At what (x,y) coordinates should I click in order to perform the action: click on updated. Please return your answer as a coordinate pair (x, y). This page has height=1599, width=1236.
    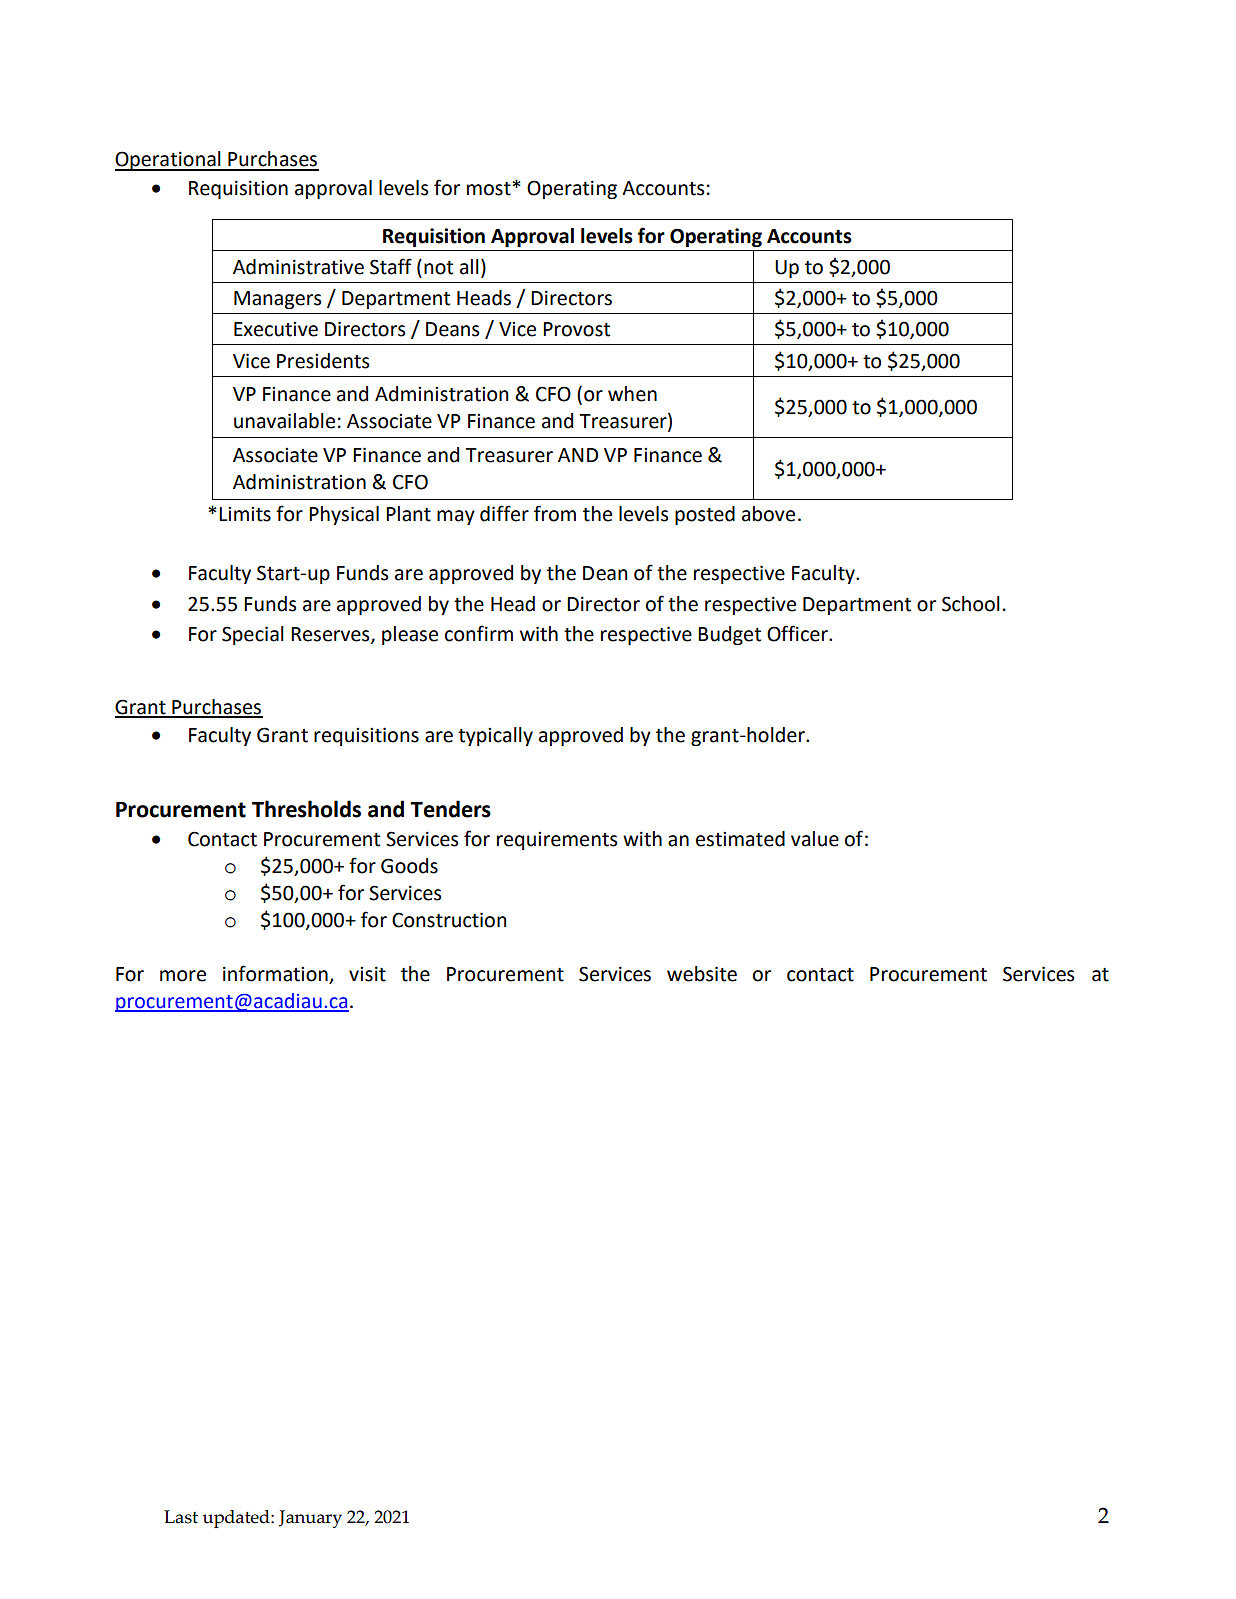
    Looking at the image, I should click on (237, 1519).
